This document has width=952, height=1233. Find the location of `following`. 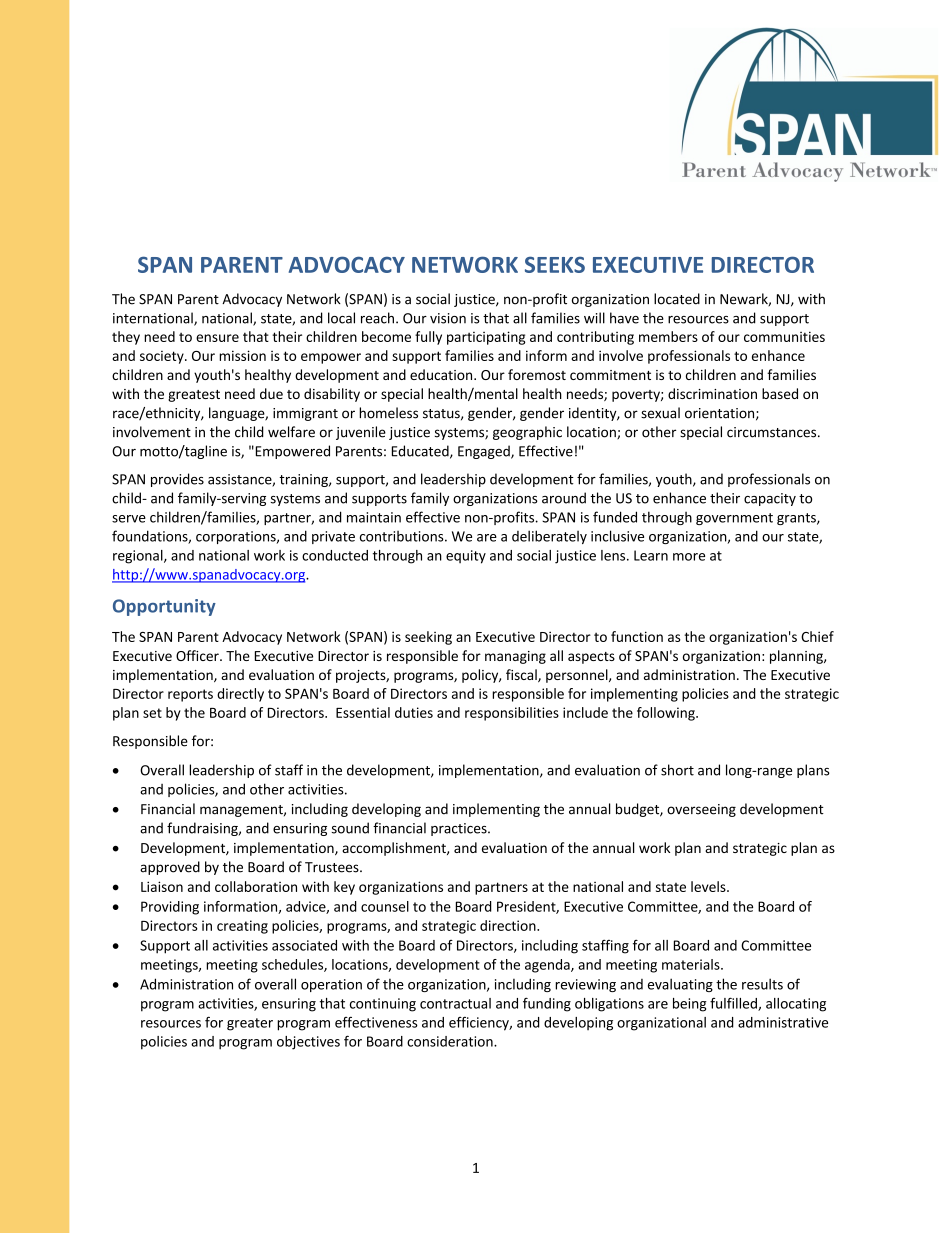

following is located at coordinates (667, 714).
